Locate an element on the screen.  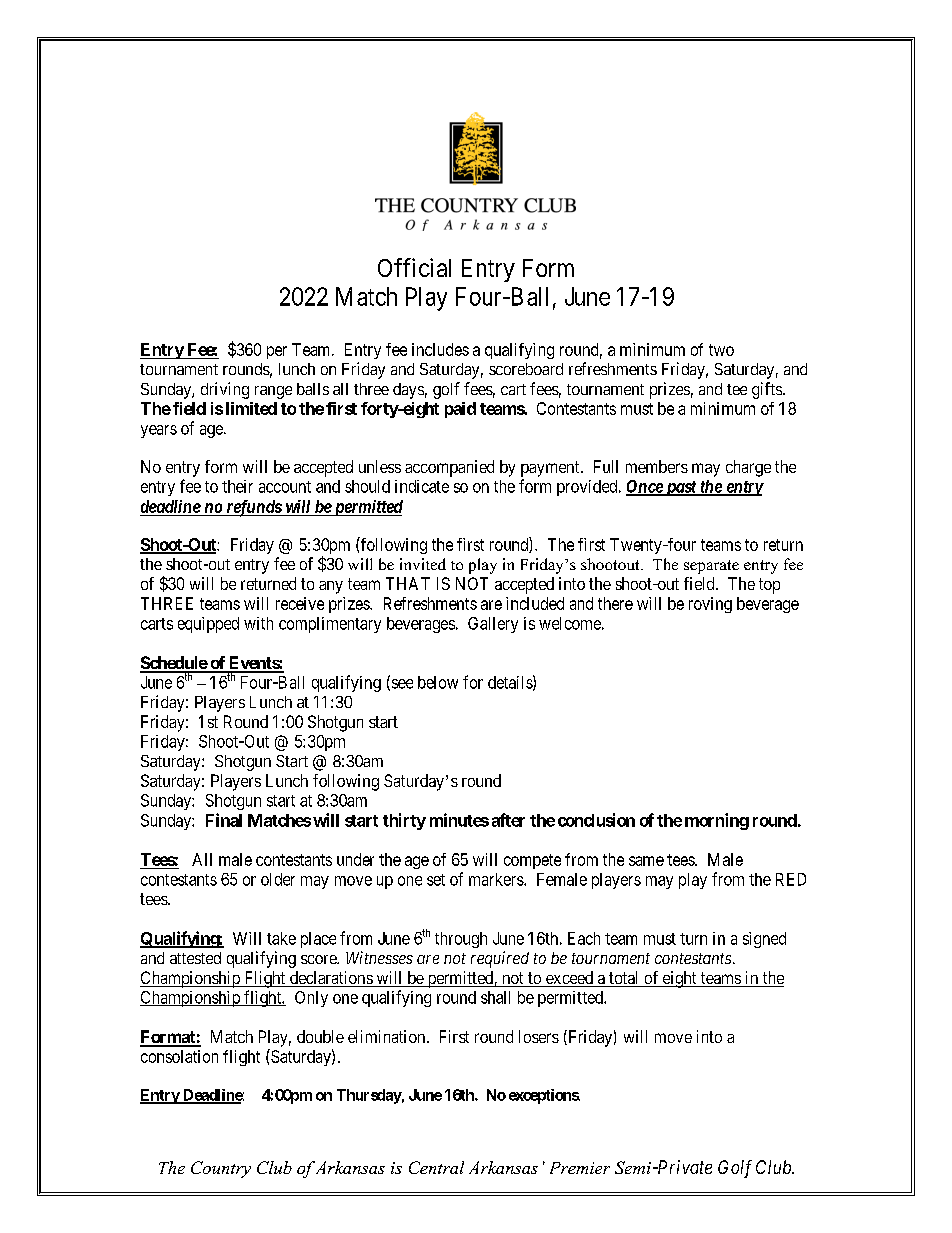
Central is located at coordinates (436, 1167).
